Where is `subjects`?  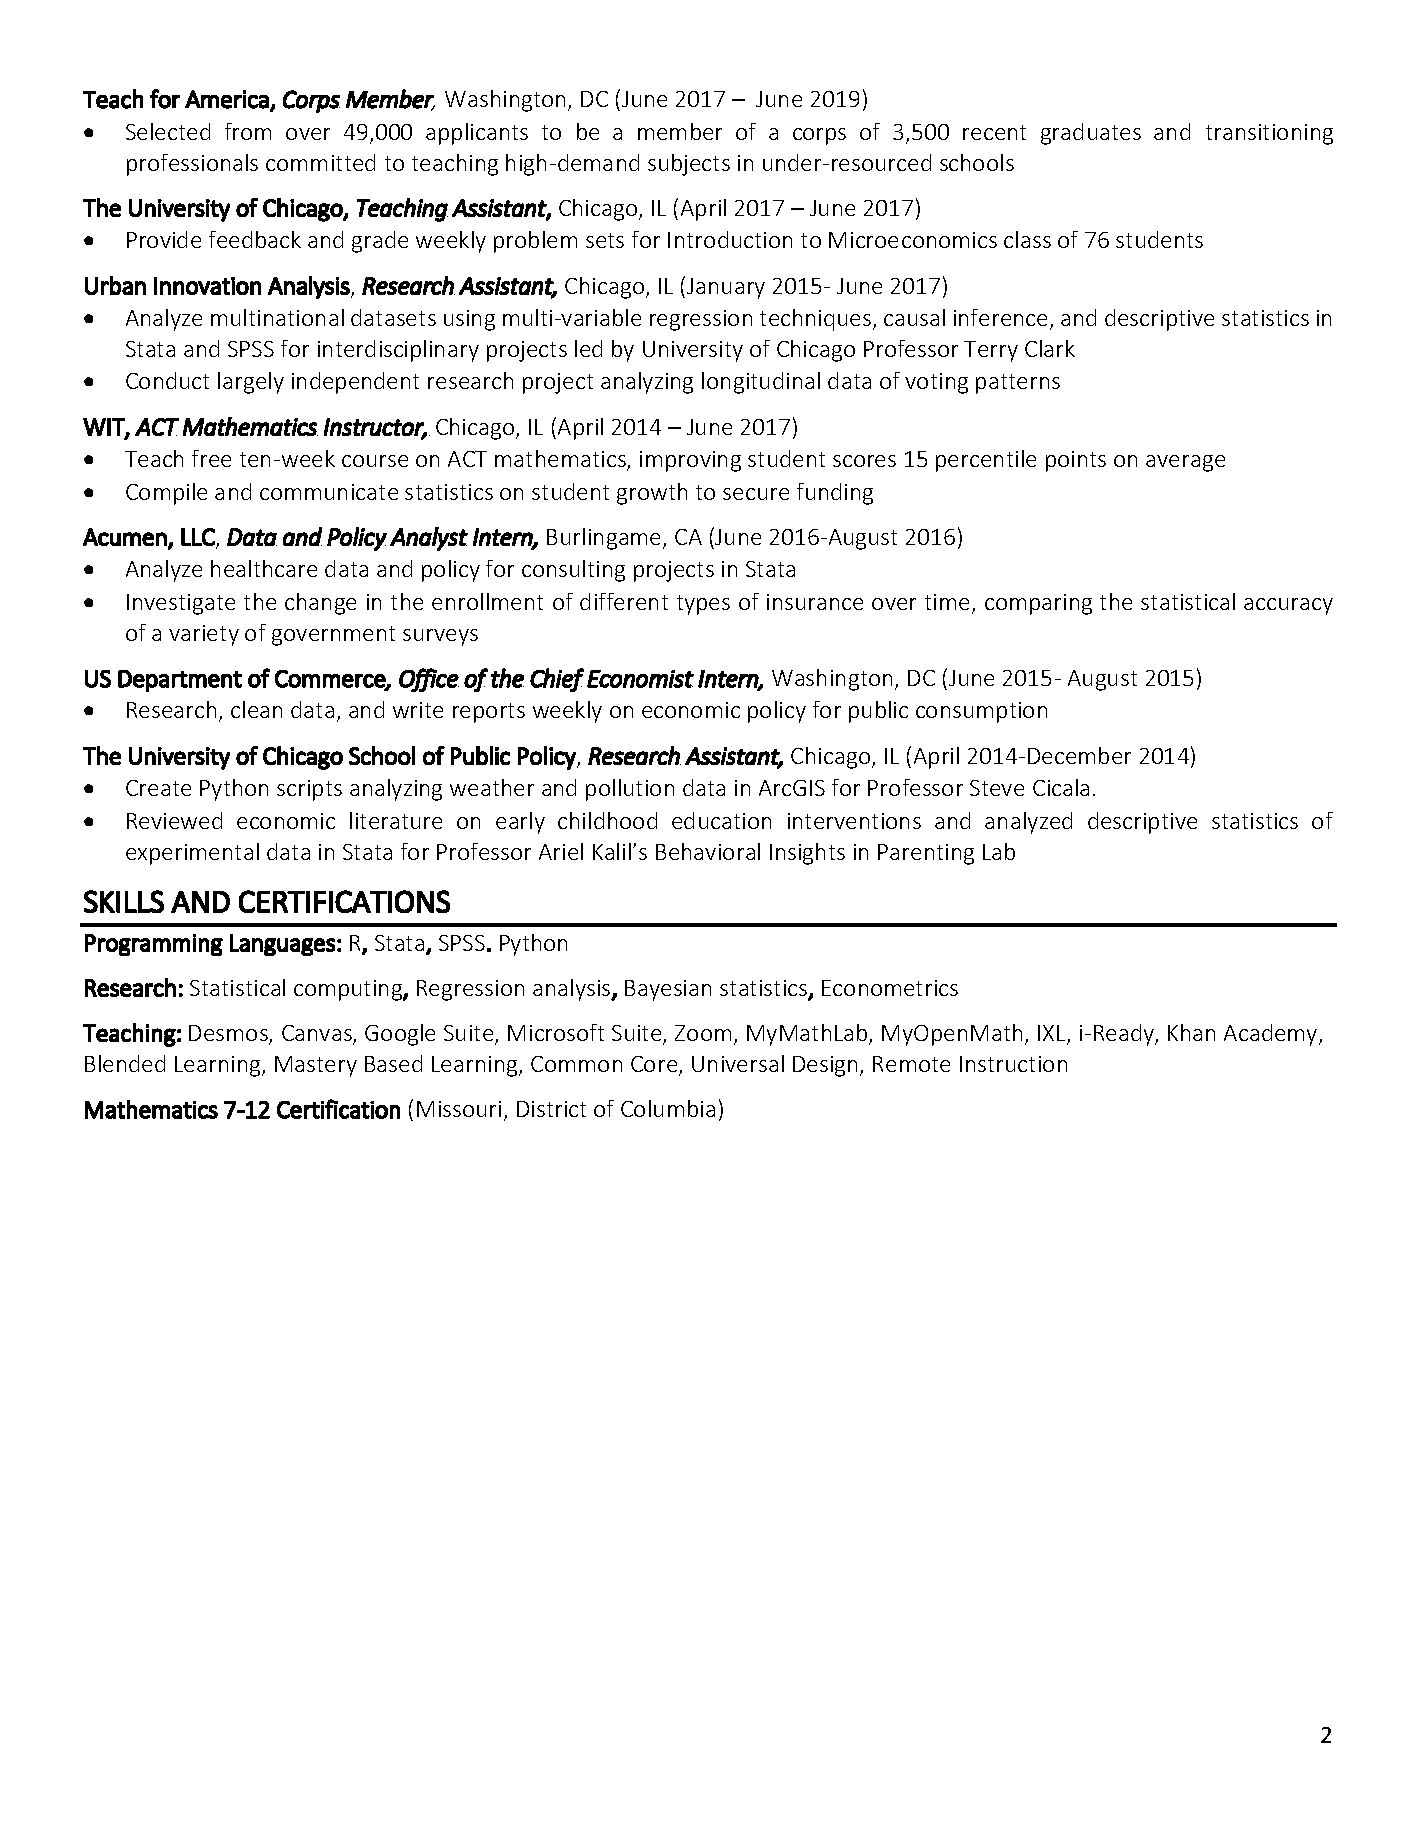
subjects is located at coordinates (689, 165).
